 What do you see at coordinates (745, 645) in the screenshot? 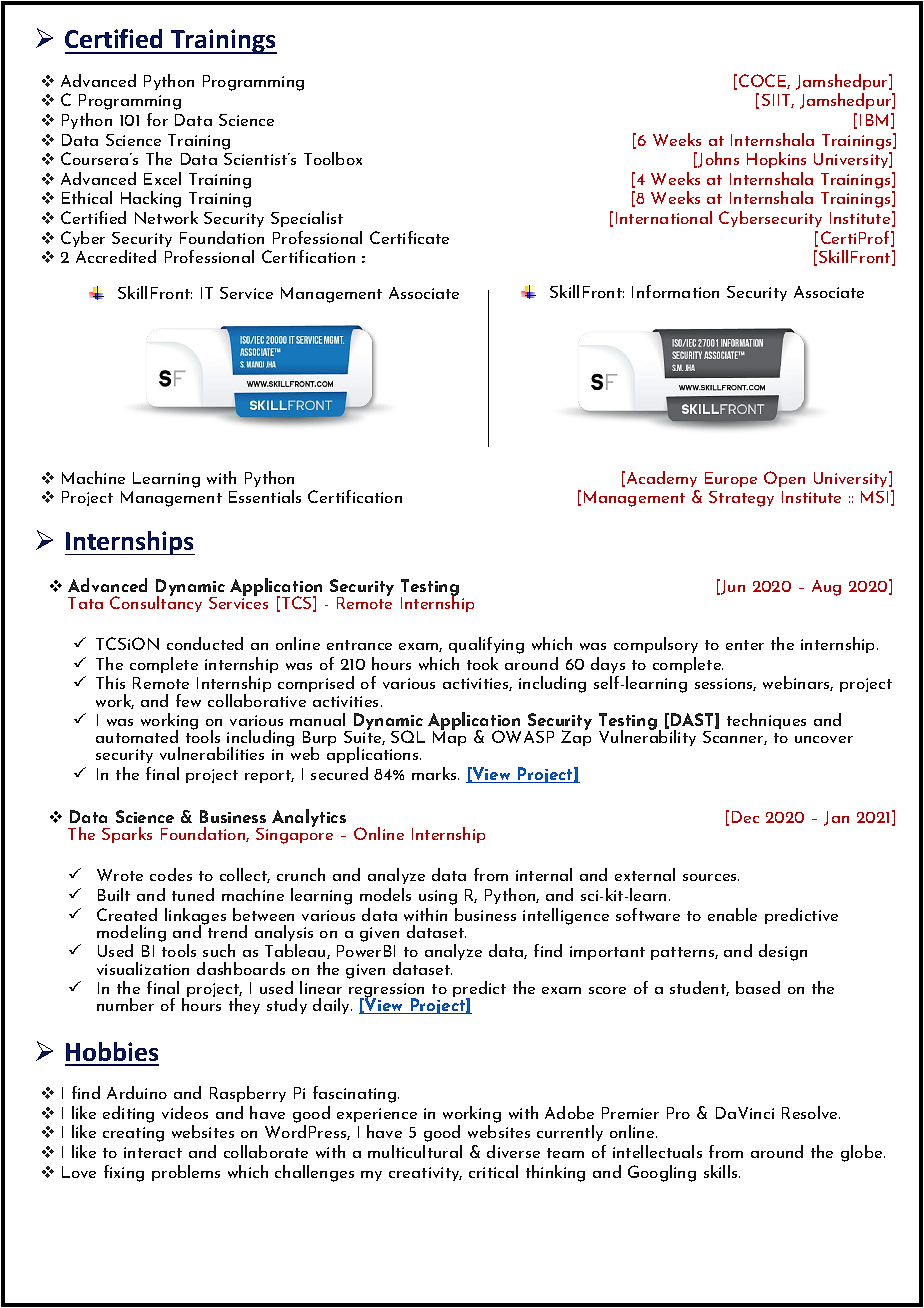
I see `enter` at bounding box center [745, 645].
